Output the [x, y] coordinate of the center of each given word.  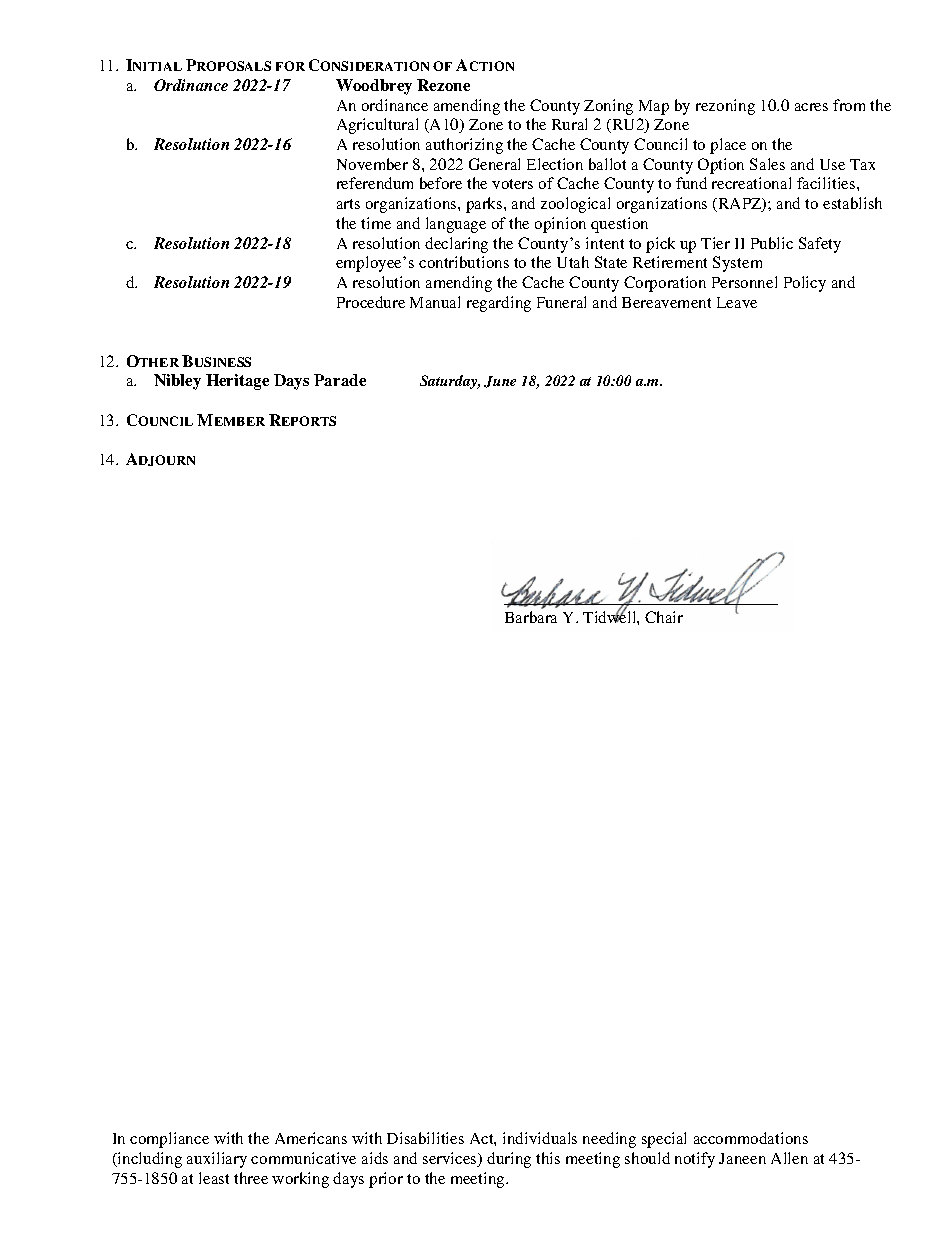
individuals [540, 1138]
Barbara [531, 617]
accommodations [751, 1138]
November [372, 164]
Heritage [237, 382]
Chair [664, 617]
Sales [767, 164]
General [494, 164]
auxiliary [217, 1160]
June [500, 382]
